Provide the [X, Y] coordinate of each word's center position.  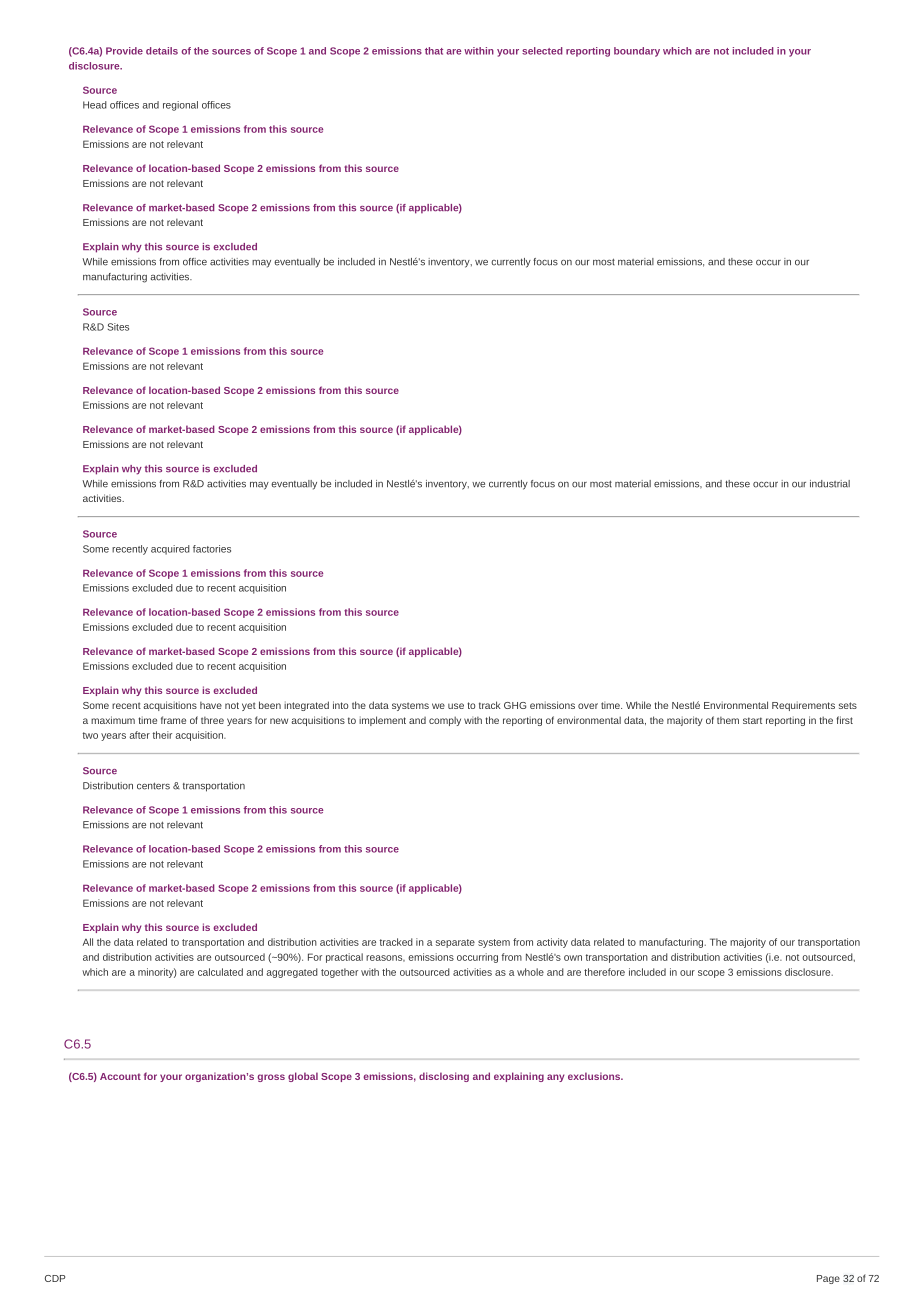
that [434, 51]
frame [173, 720]
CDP [55, 1278]
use [456, 706]
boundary [637, 52]
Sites [118, 327]
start [752, 720]
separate [455, 943]
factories [212, 549]
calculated [220, 972]
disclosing [444, 1077]
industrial [830, 484]
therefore [604, 972]
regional [180, 106]
